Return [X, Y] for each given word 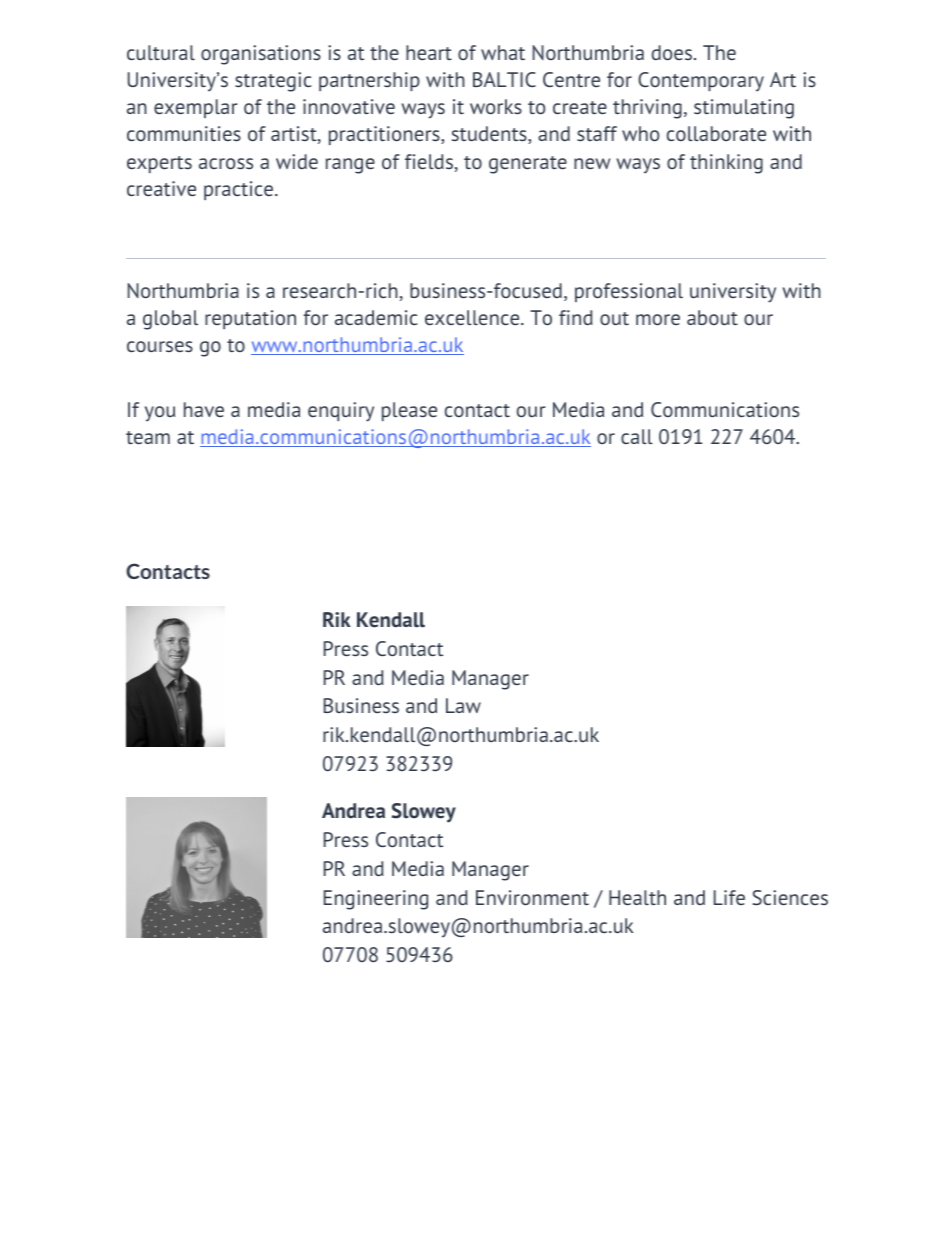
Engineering [376, 900]
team [148, 437]
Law [463, 705]
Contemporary [701, 82]
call [637, 436]
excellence [473, 317]
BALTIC [504, 79]
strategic [273, 82]
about [712, 317]
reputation [250, 319]
